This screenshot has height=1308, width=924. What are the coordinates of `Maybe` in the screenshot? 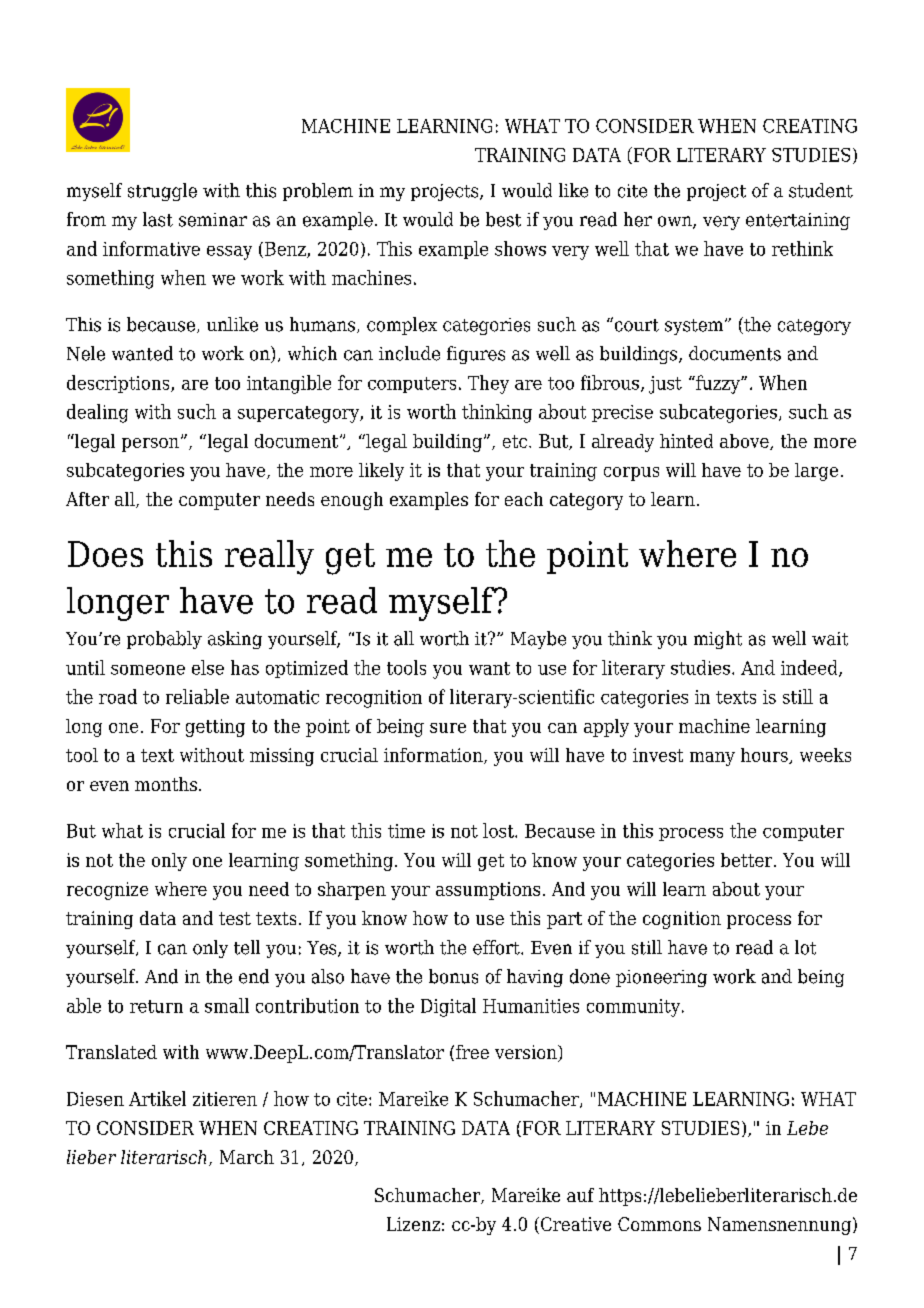 It's located at (538, 640).
